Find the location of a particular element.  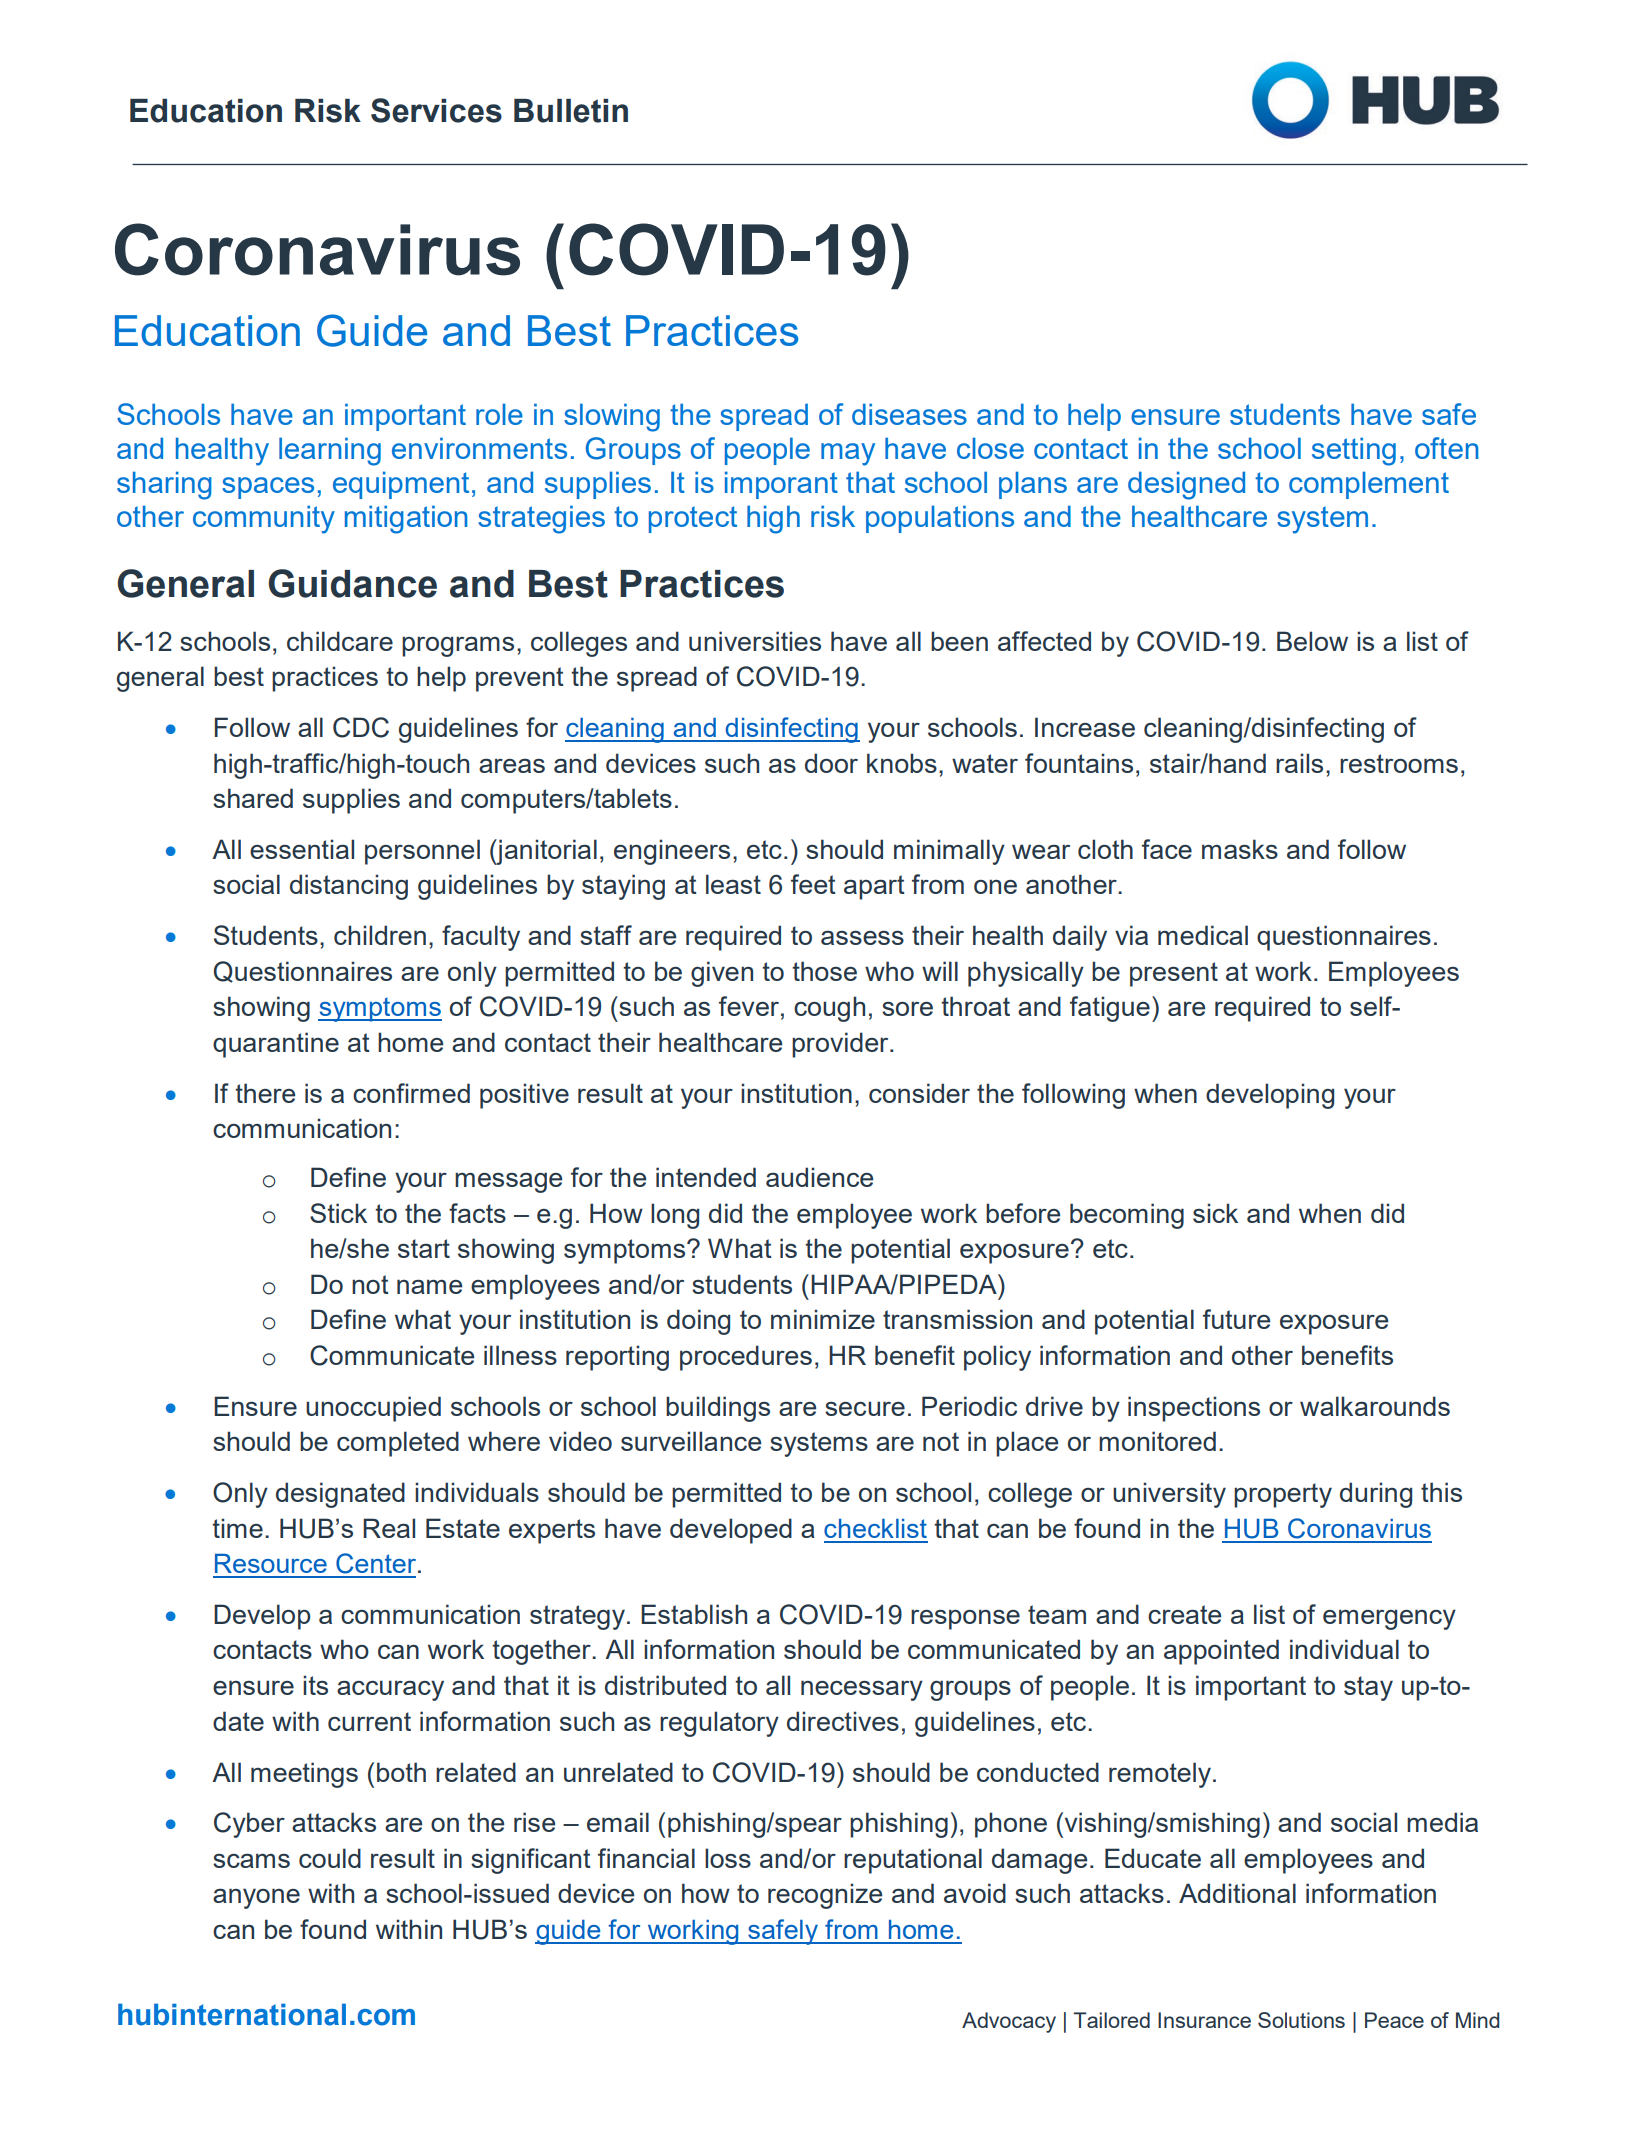

rails is located at coordinates (1299, 763).
